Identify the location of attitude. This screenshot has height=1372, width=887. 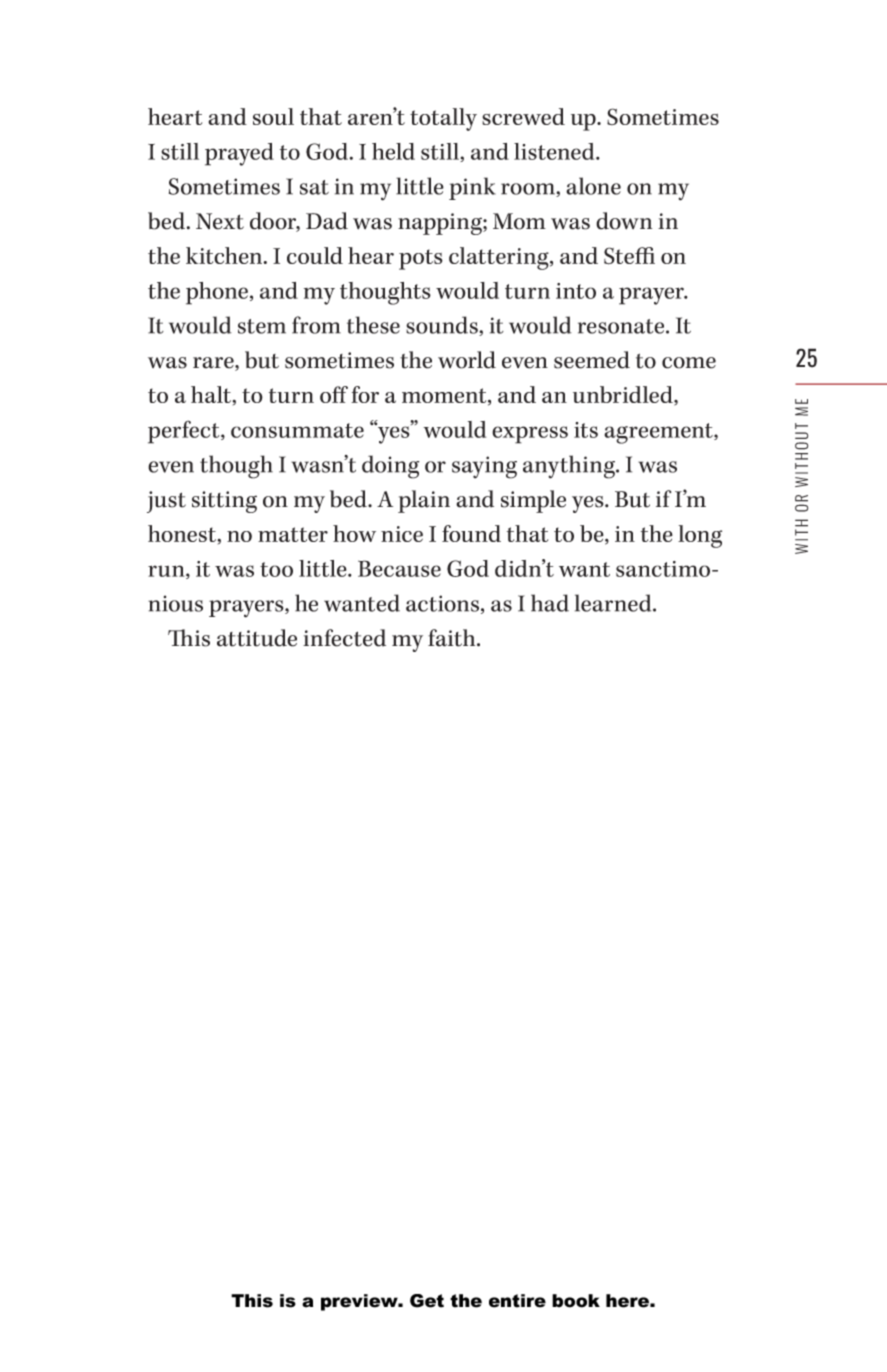
(257, 638).
